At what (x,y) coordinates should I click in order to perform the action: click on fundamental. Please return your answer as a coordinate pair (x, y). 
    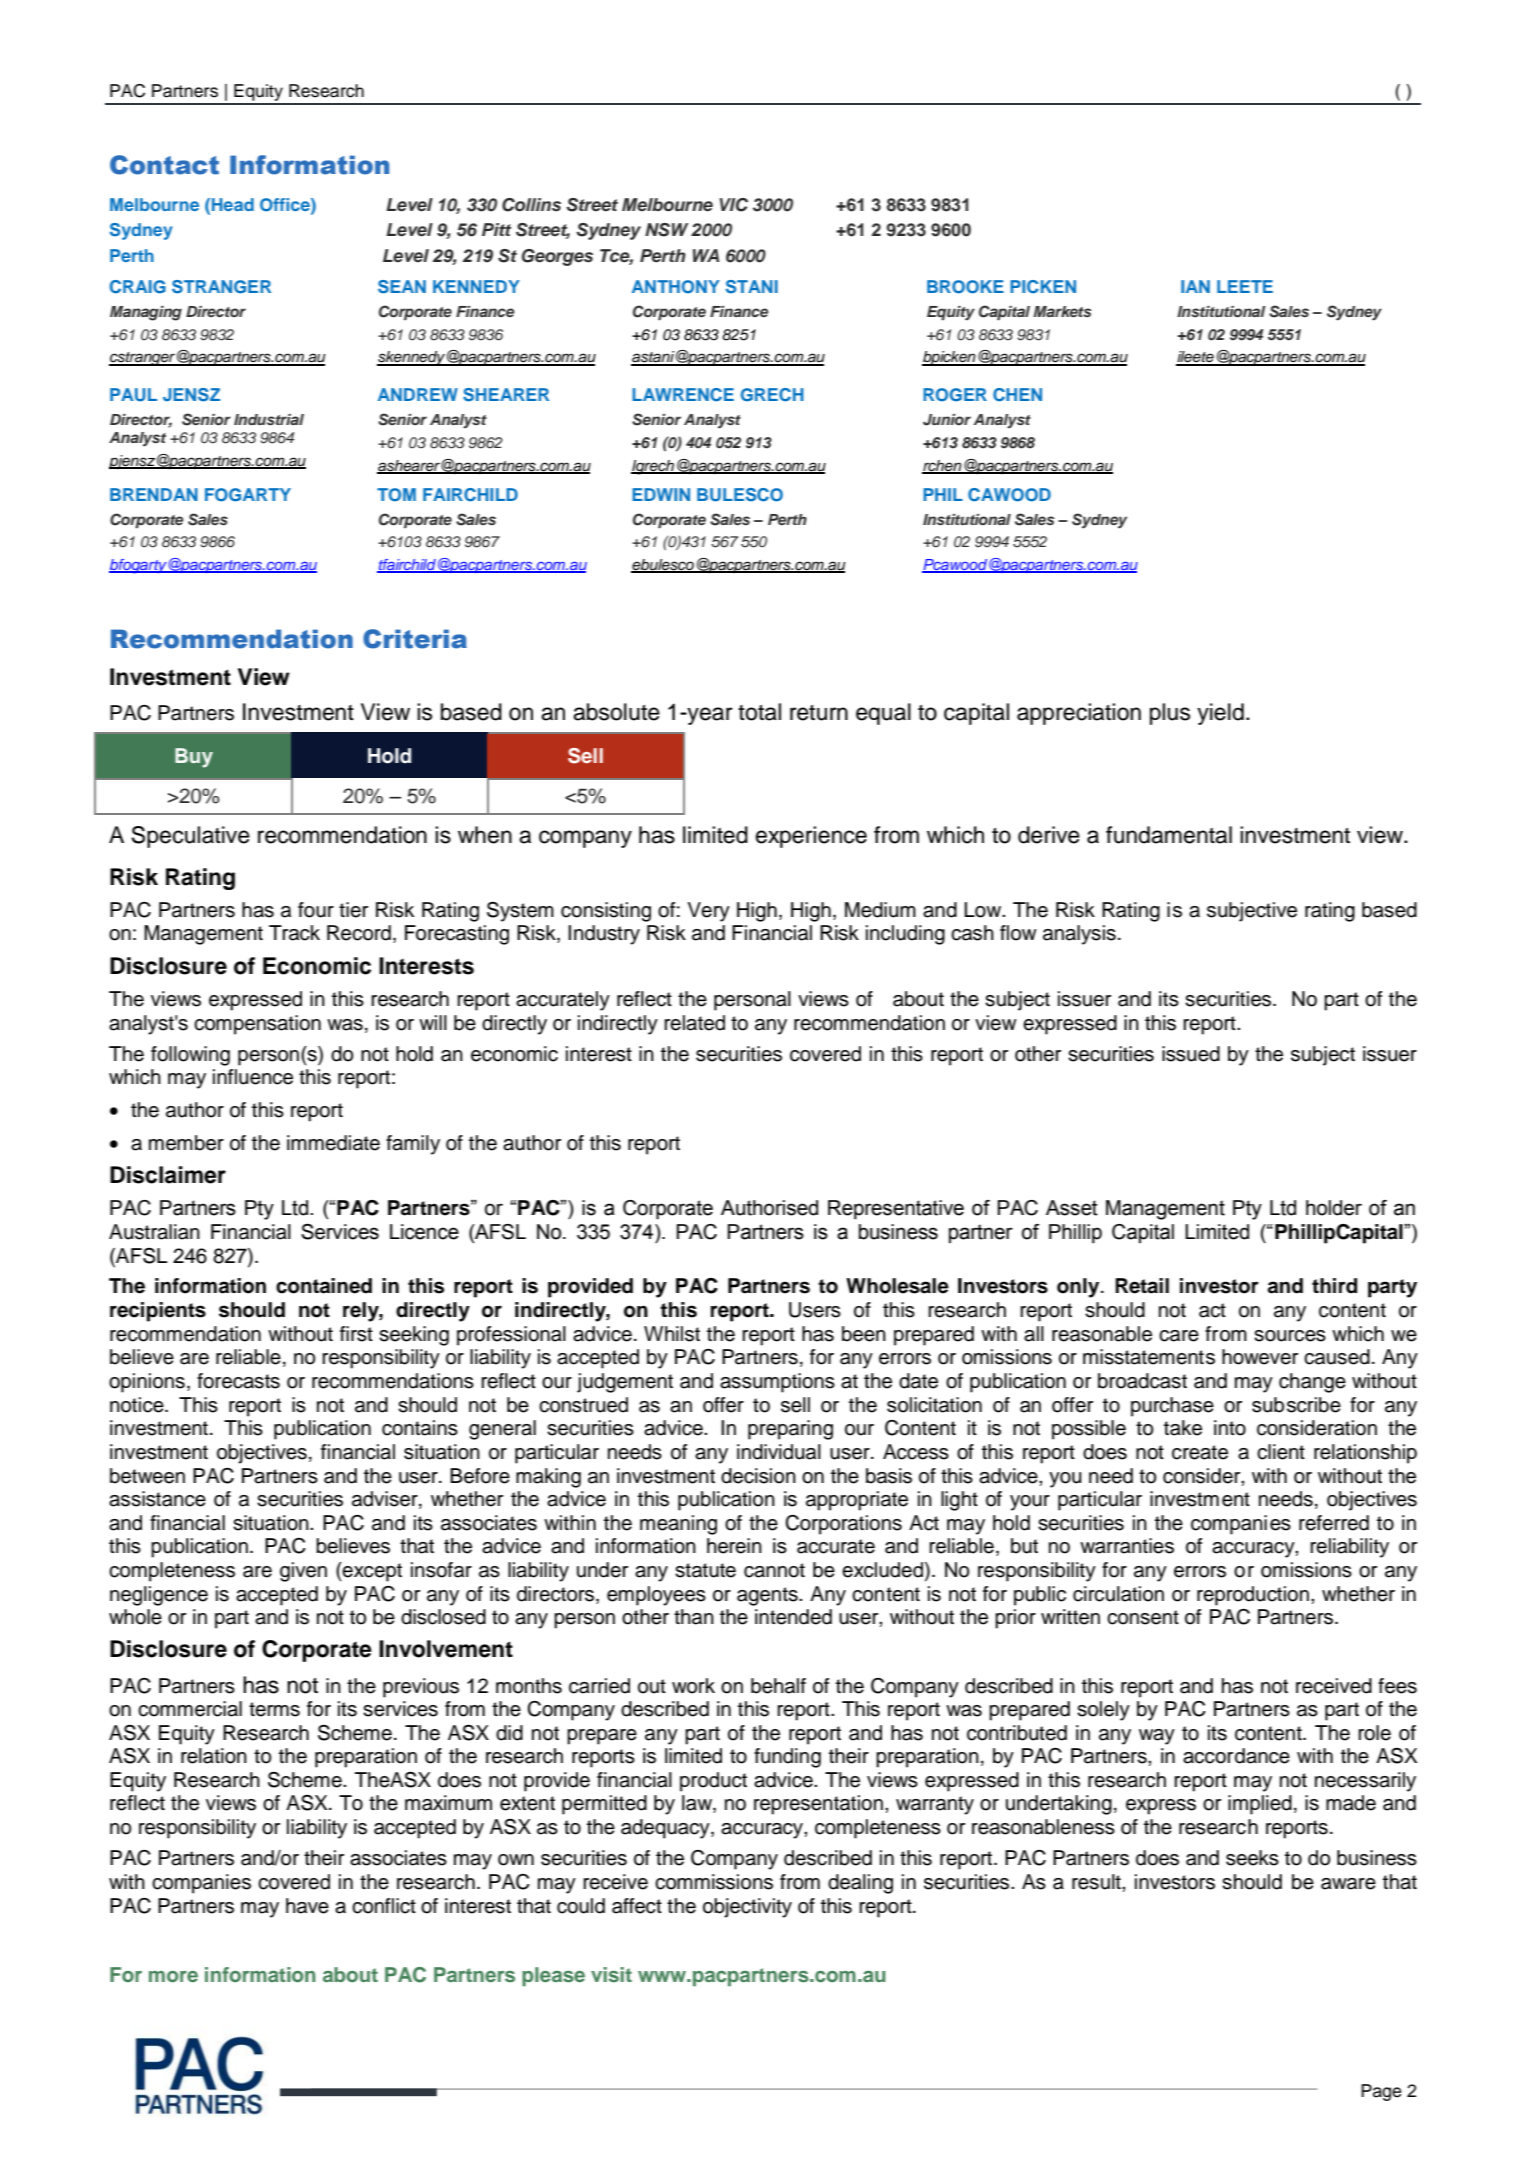
    Looking at the image, I should click on (1169, 835).
